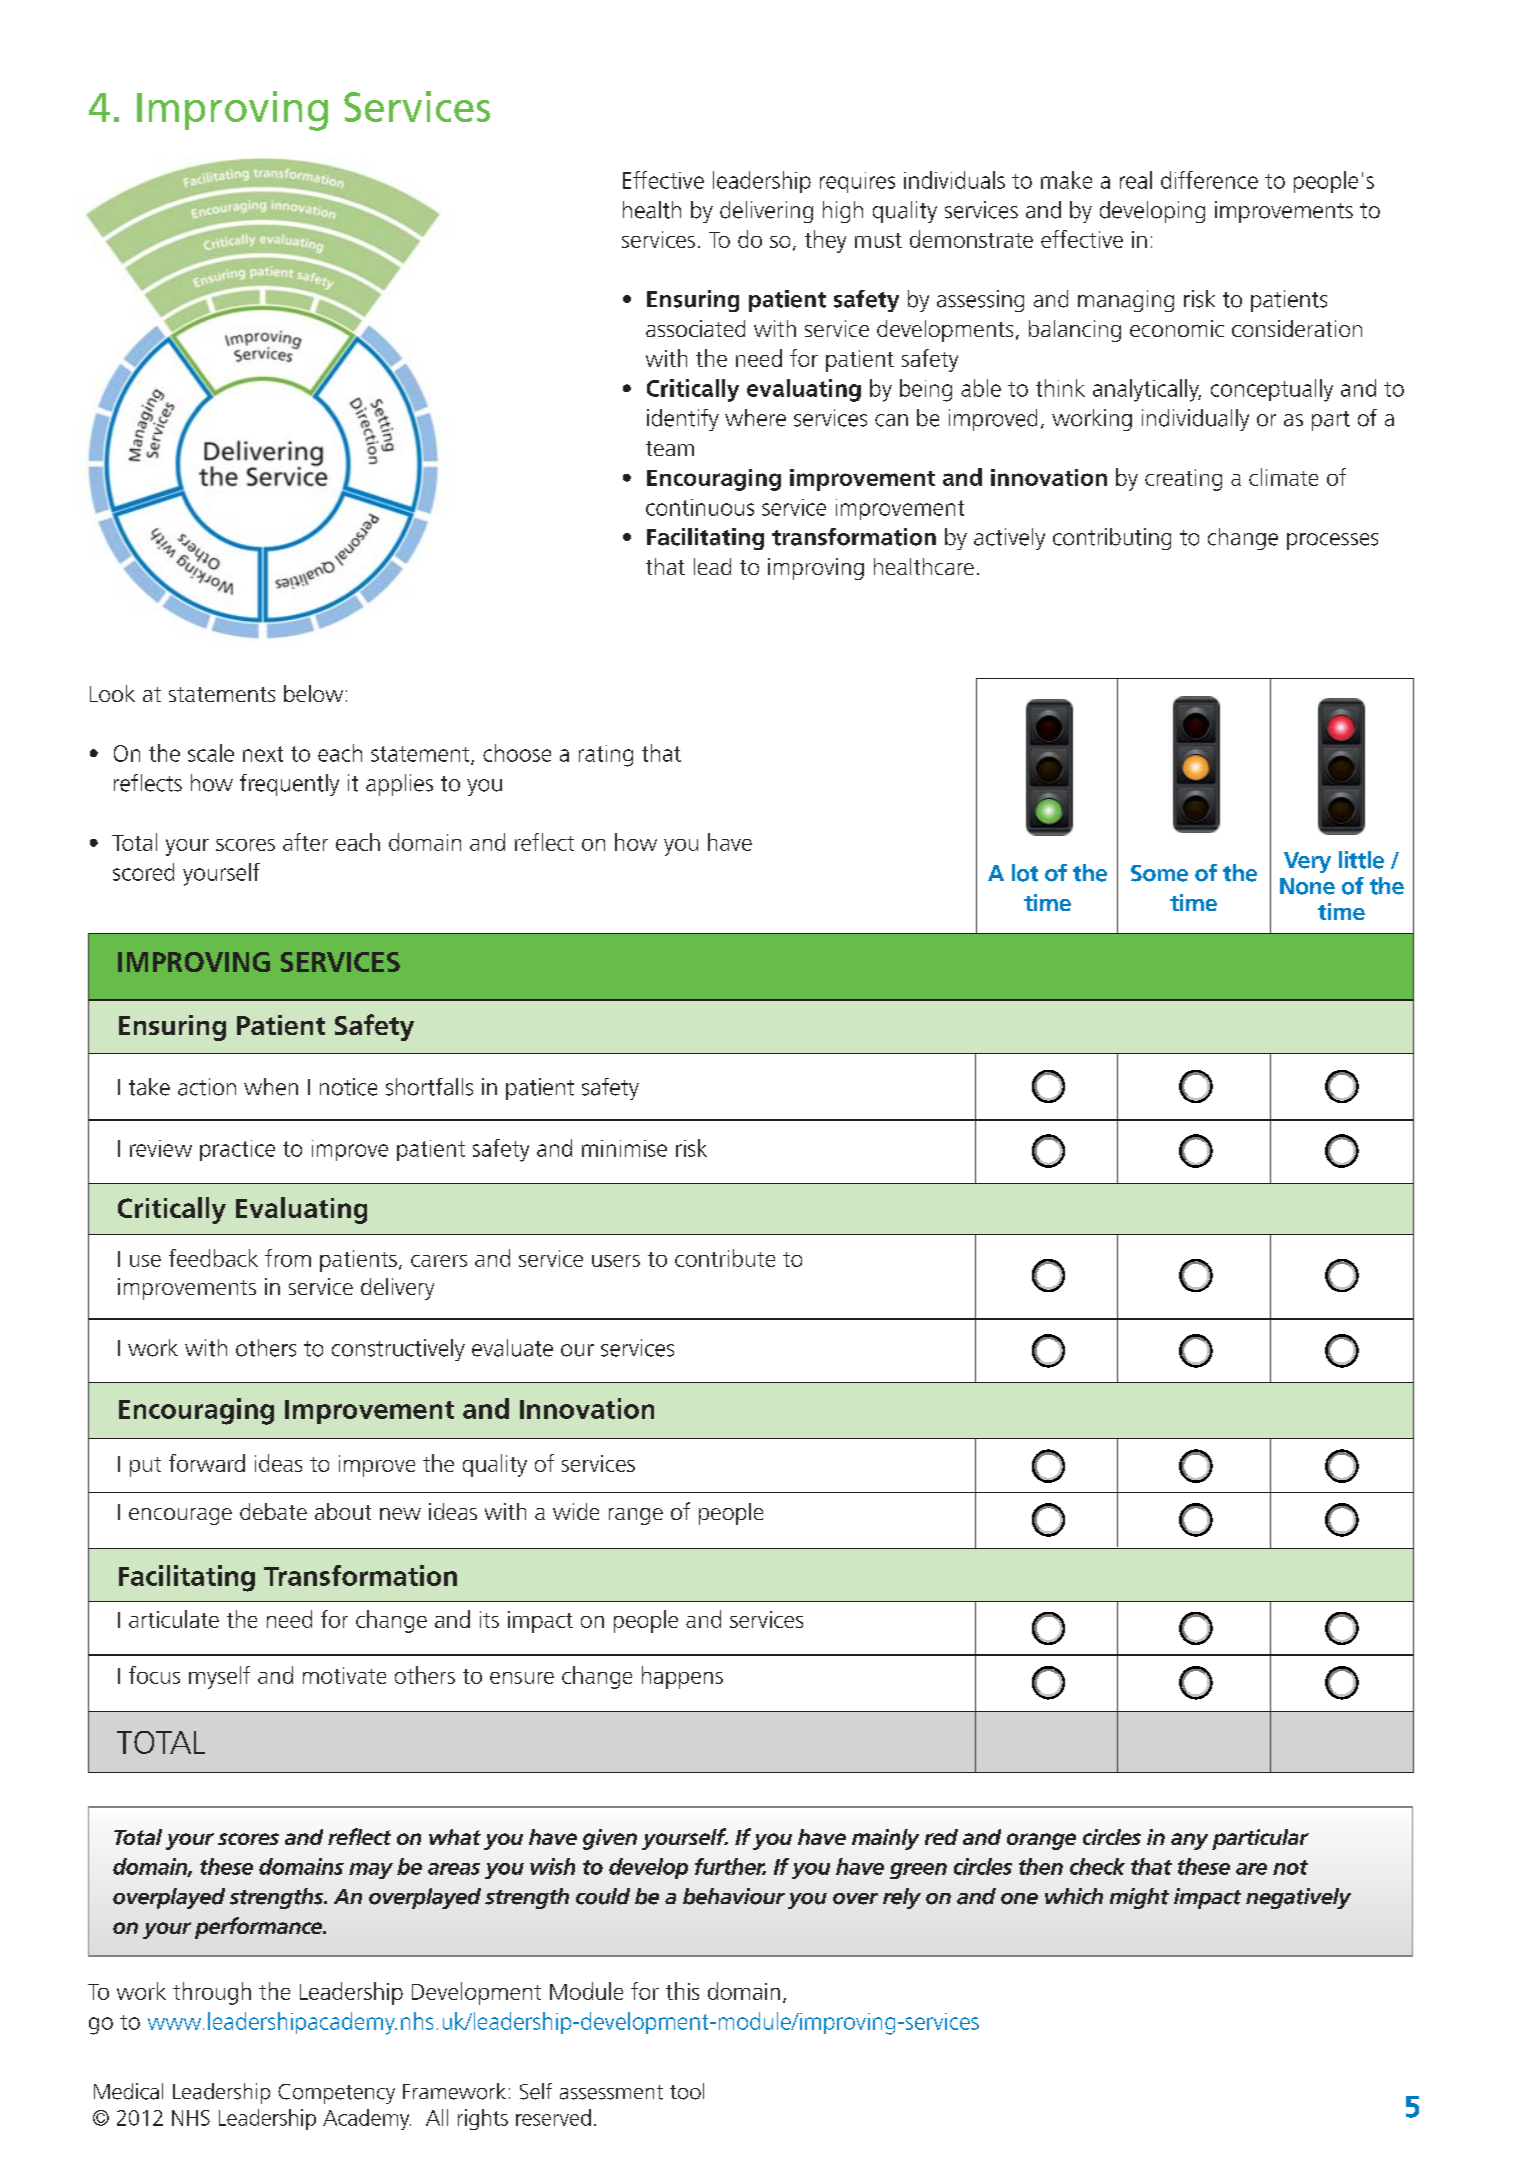 This page has width=1538, height=2176. What do you see at coordinates (766, 212) in the page?
I see `delivering` at bounding box center [766, 212].
